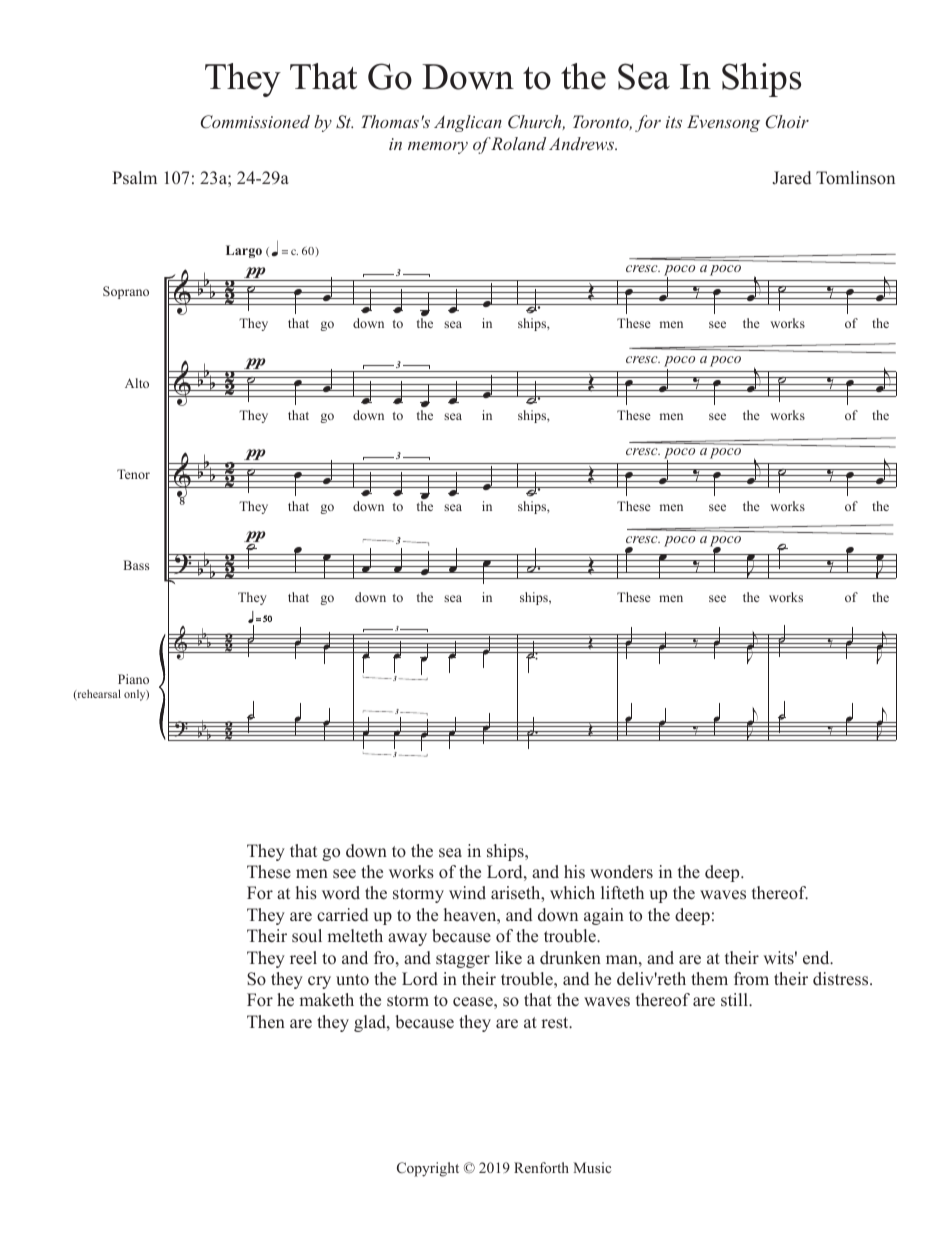 The width and height of the image is (952, 1233). I want to click on Roland, so click(518, 143).
